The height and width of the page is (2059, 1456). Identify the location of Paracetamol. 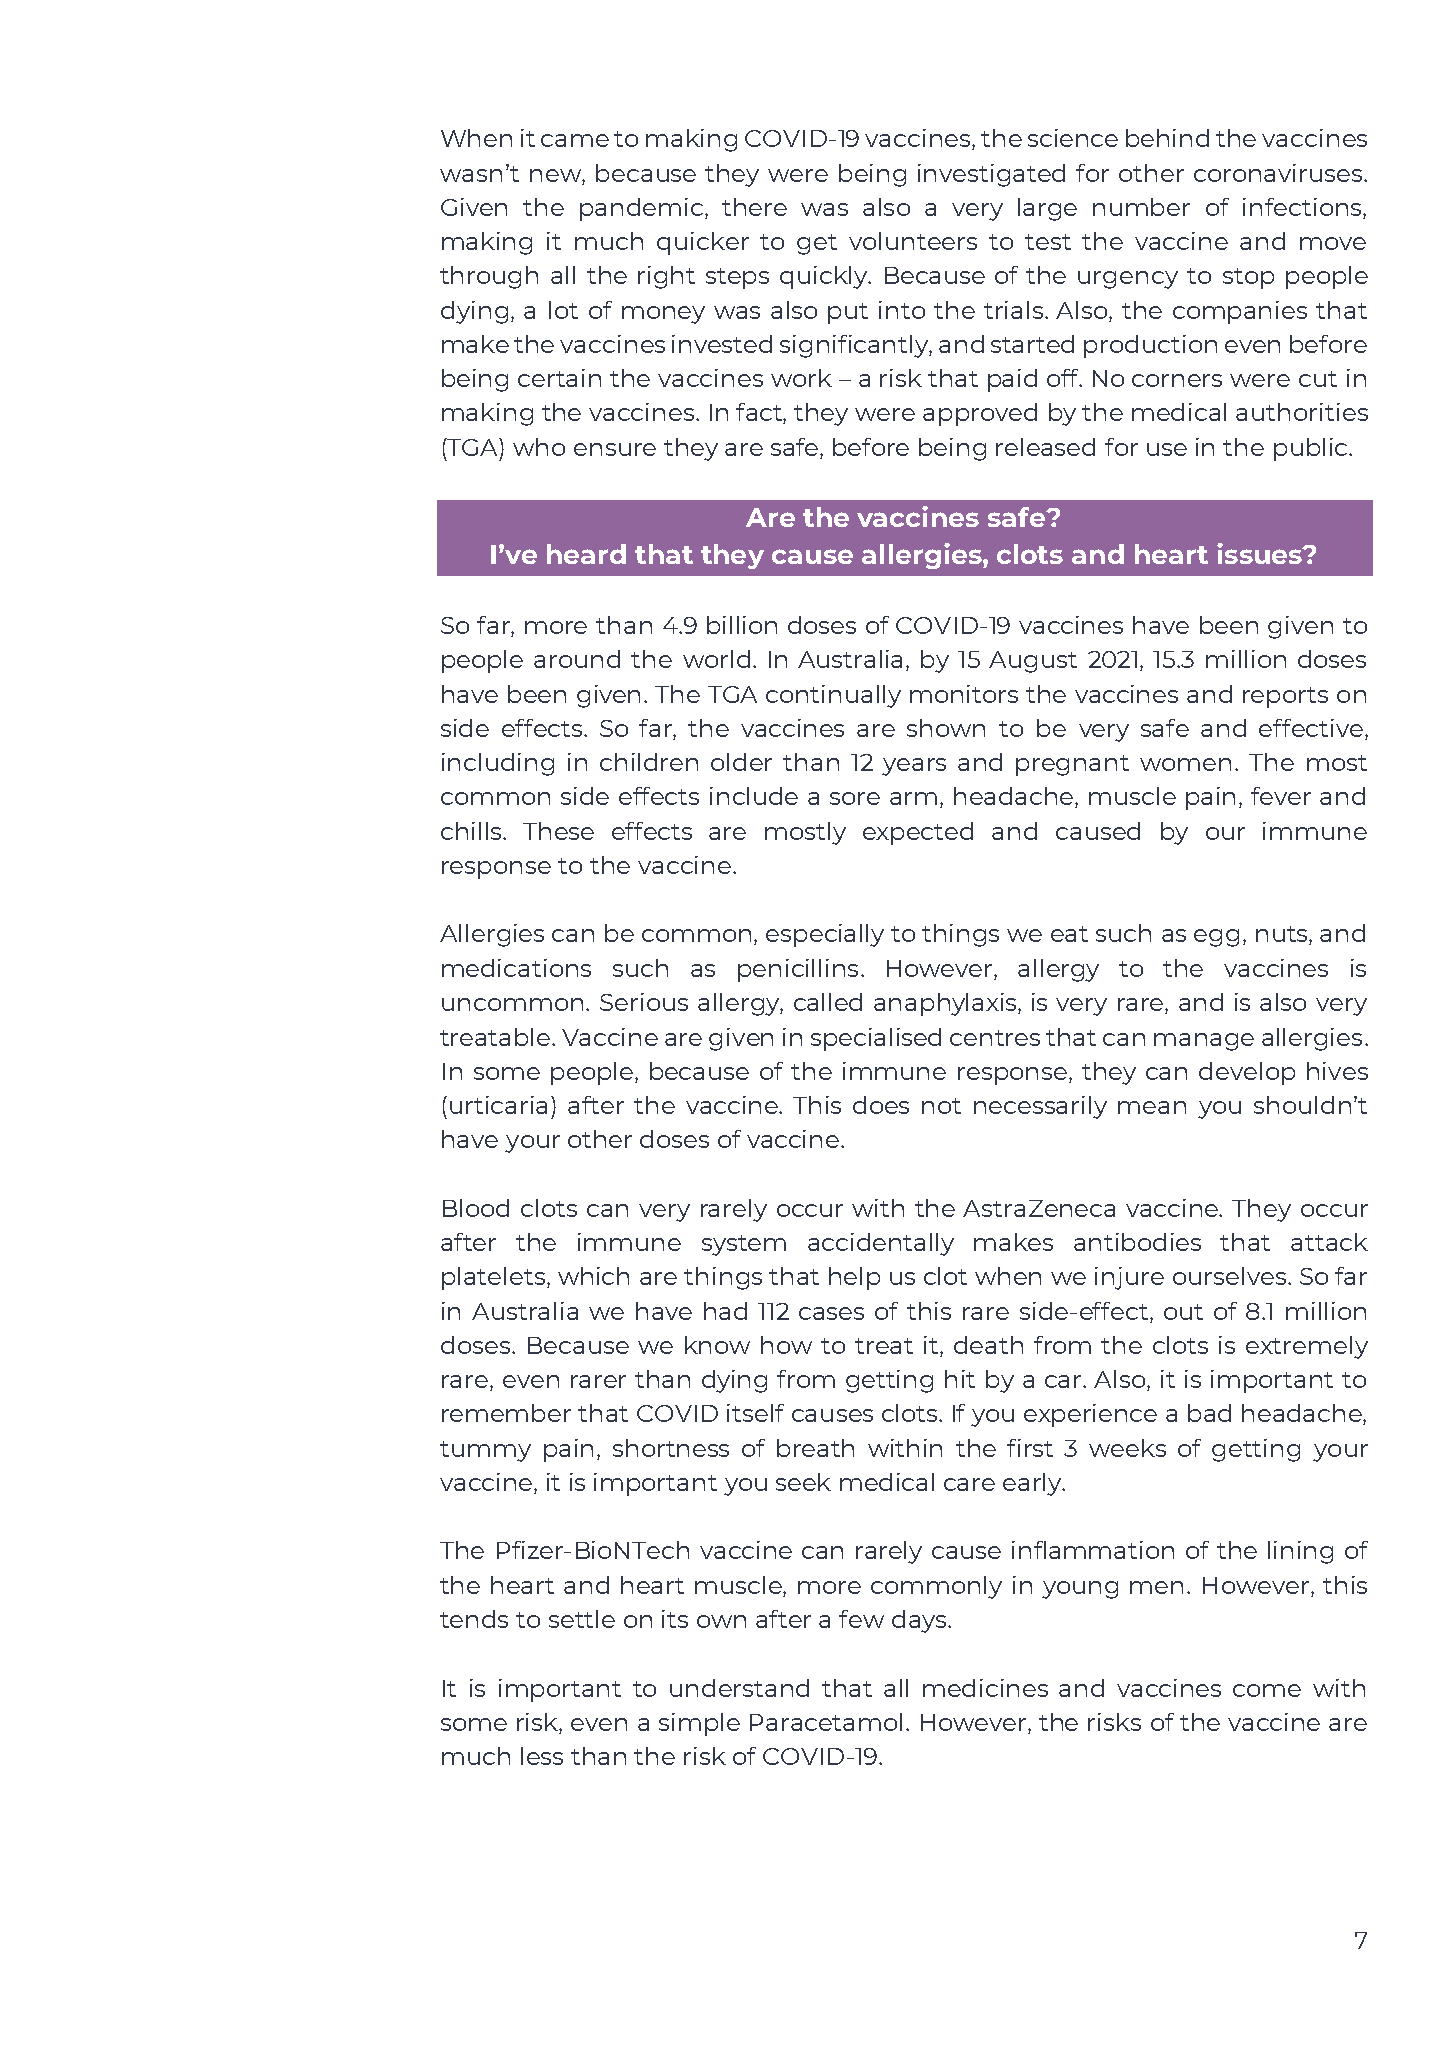
(826, 1722).
